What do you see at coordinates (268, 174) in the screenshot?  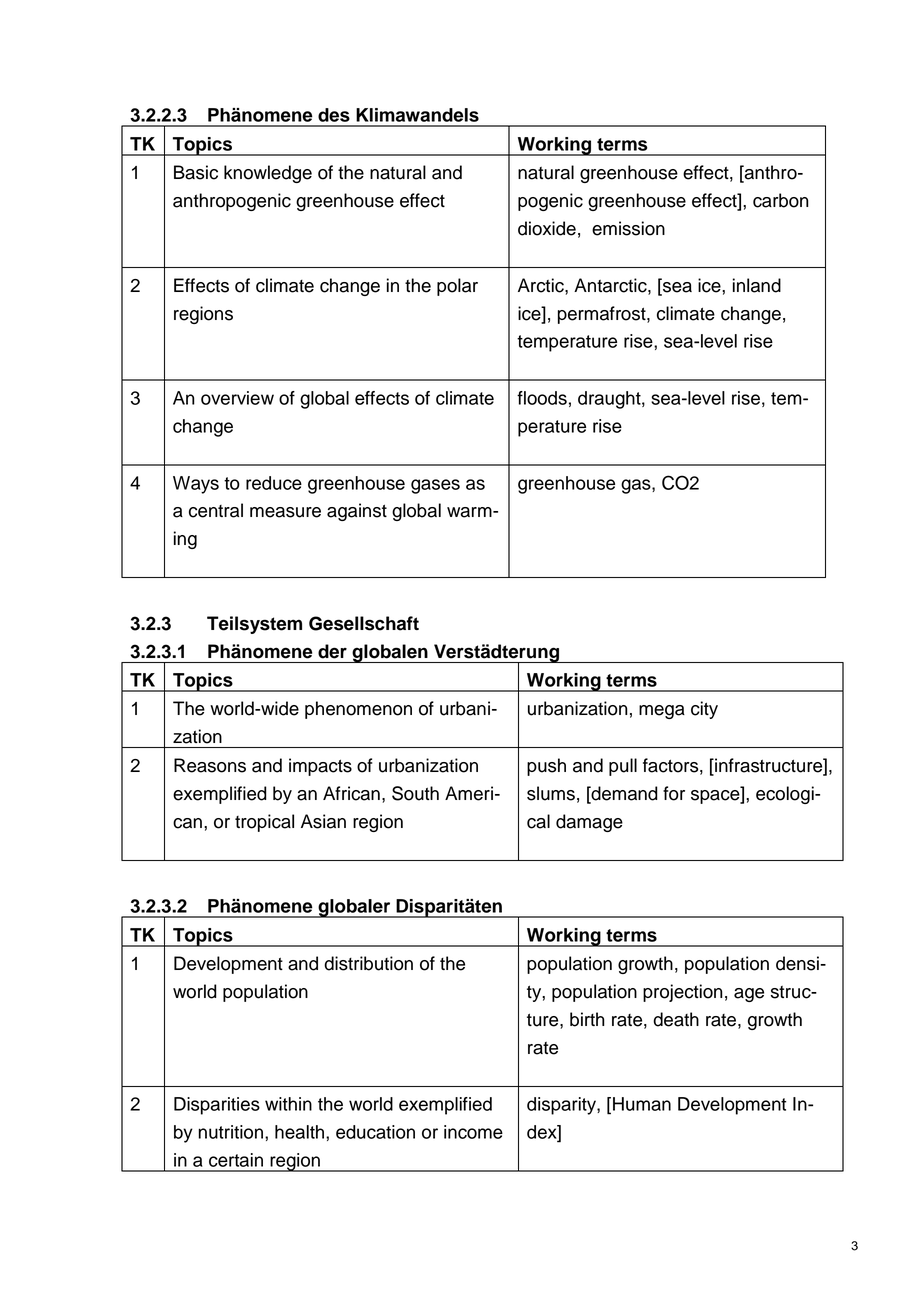 I see `knowledge` at bounding box center [268, 174].
